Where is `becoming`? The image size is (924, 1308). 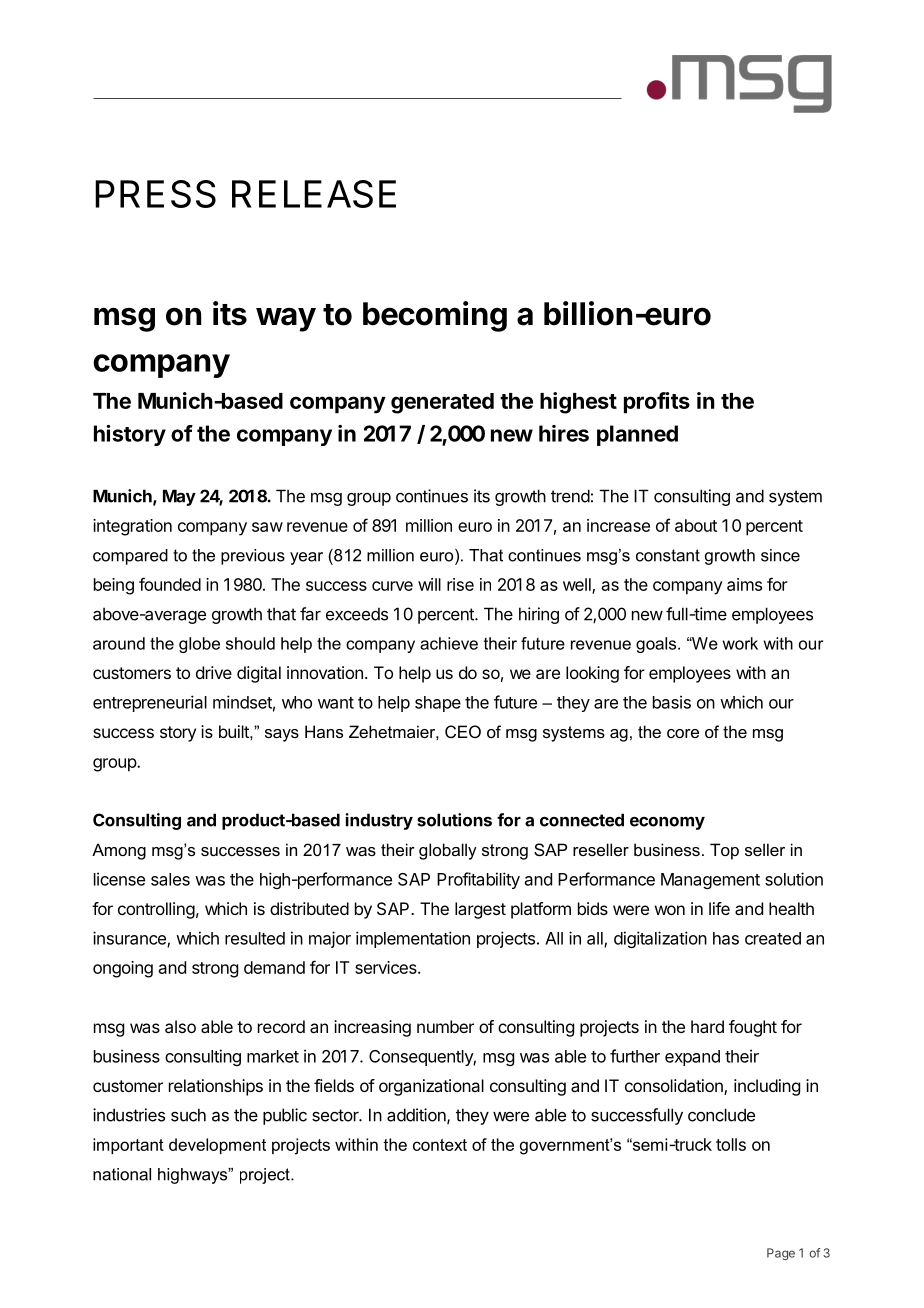 becoming is located at coordinates (435, 316).
